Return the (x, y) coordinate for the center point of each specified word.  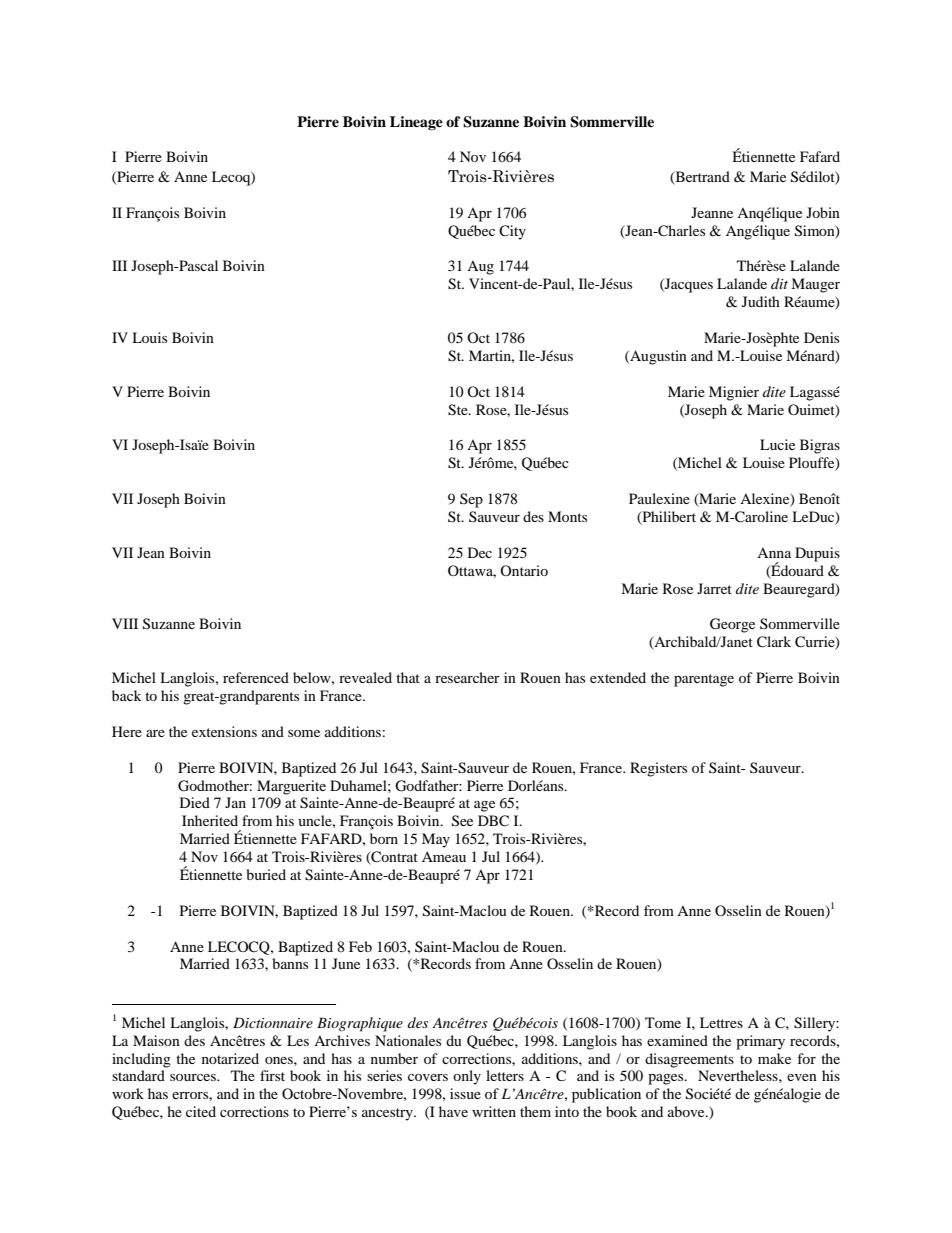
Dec (480, 552)
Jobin (823, 212)
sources (194, 1077)
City (512, 232)
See (462, 821)
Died (195, 802)
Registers (658, 769)
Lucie (777, 444)
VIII (125, 623)
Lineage (416, 123)
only (467, 1077)
